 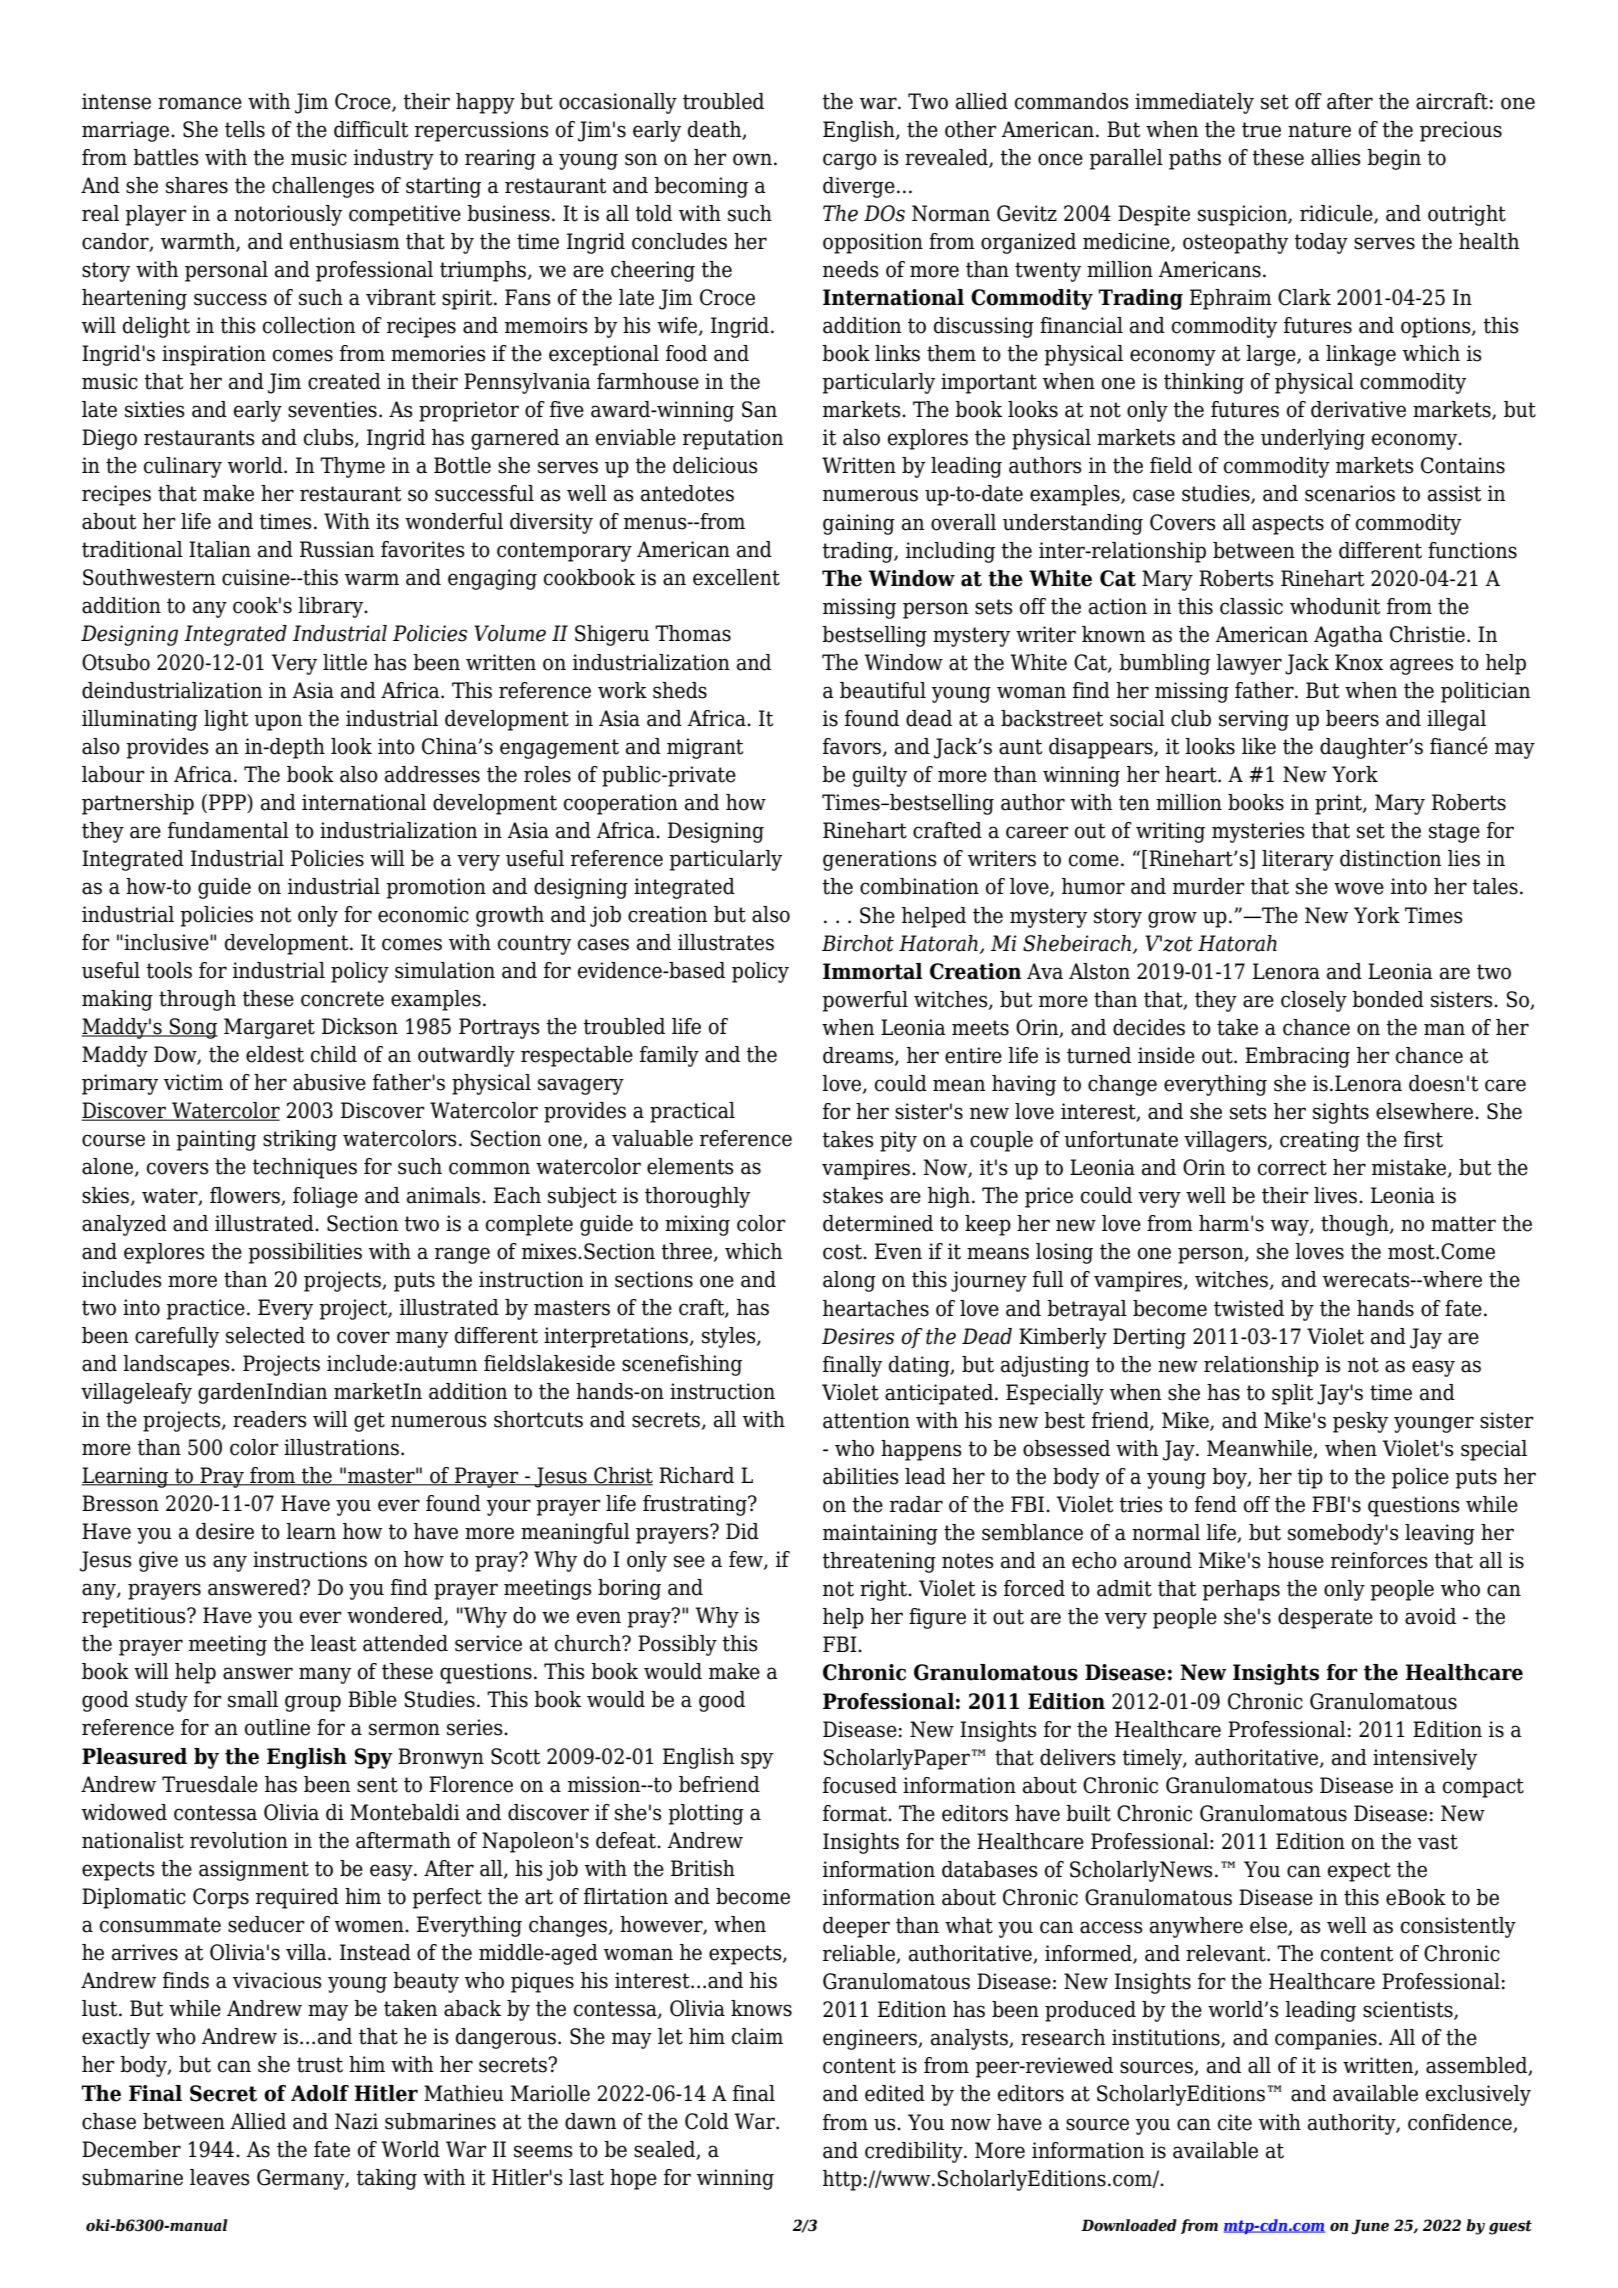 What do you see at coordinates (220, 2177) in the document?
I see `leaves` at bounding box center [220, 2177].
